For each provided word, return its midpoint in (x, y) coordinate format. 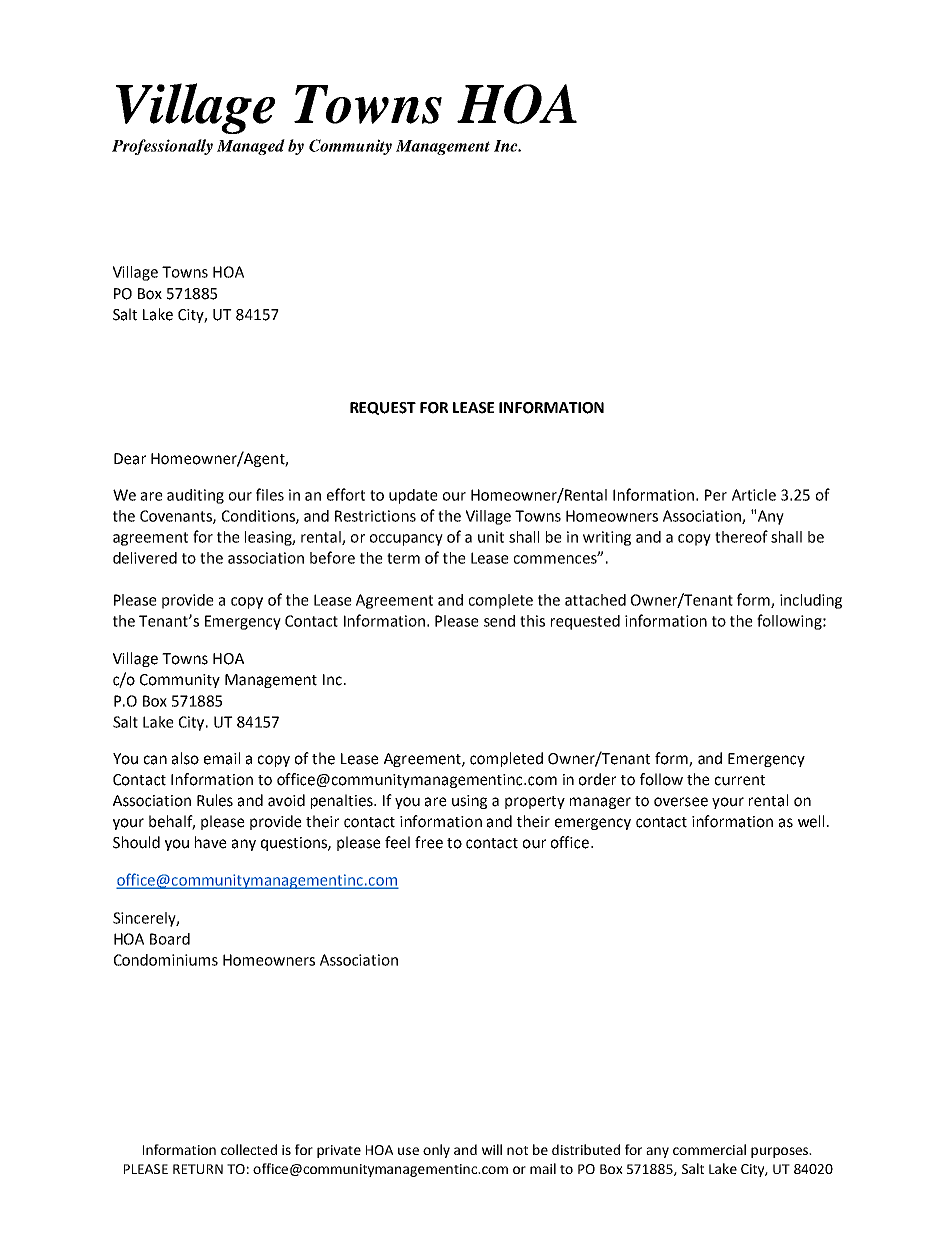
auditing (195, 496)
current (740, 780)
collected (249, 1149)
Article (754, 495)
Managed (251, 147)
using (469, 802)
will (492, 1149)
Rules (215, 800)
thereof (741, 536)
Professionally (162, 147)
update (413, 496)
